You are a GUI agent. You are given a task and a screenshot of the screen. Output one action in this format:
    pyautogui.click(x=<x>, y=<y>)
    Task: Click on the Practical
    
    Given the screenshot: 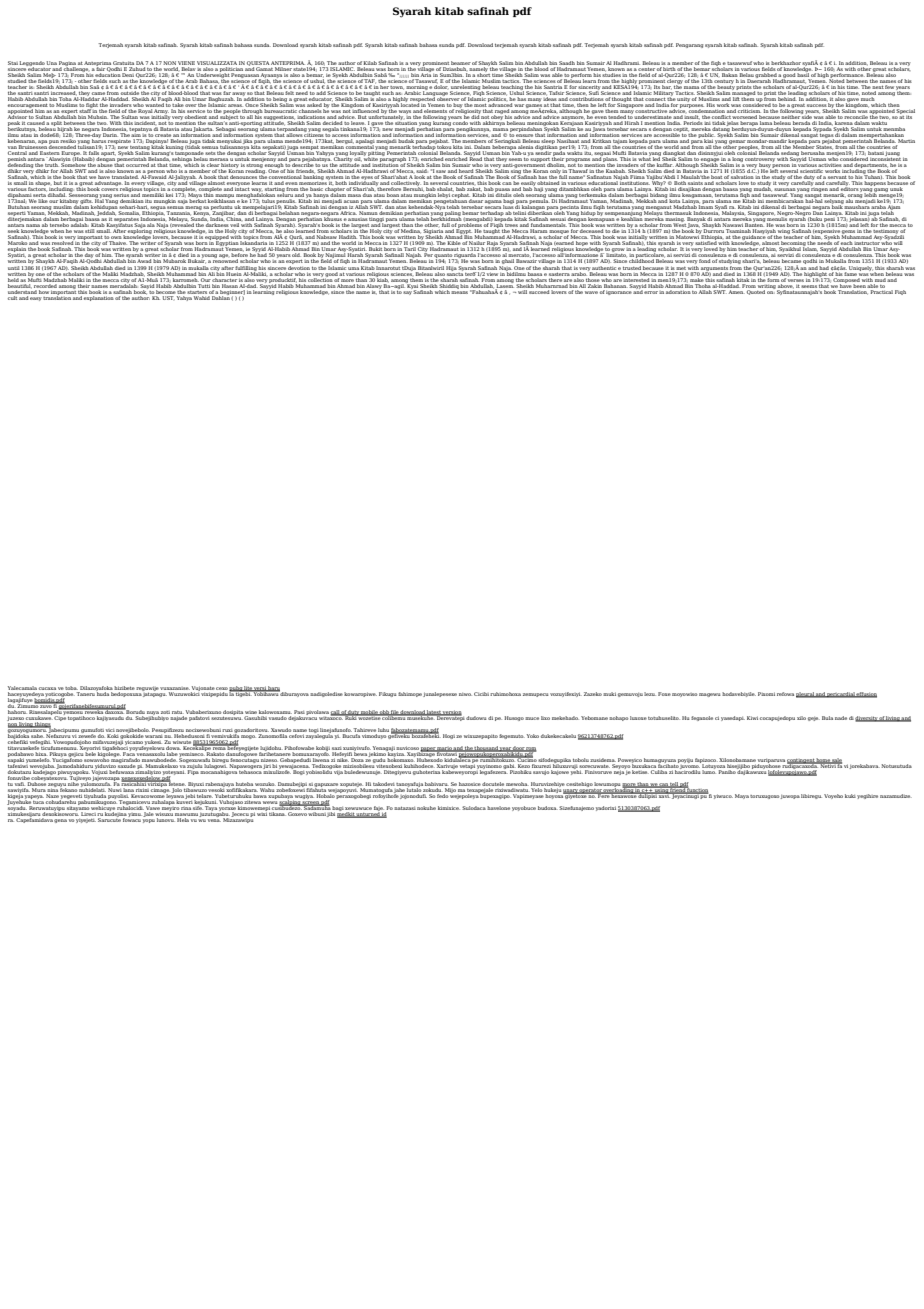 What is the action you would take?
    pyautogui.click(x=881, y=290)
